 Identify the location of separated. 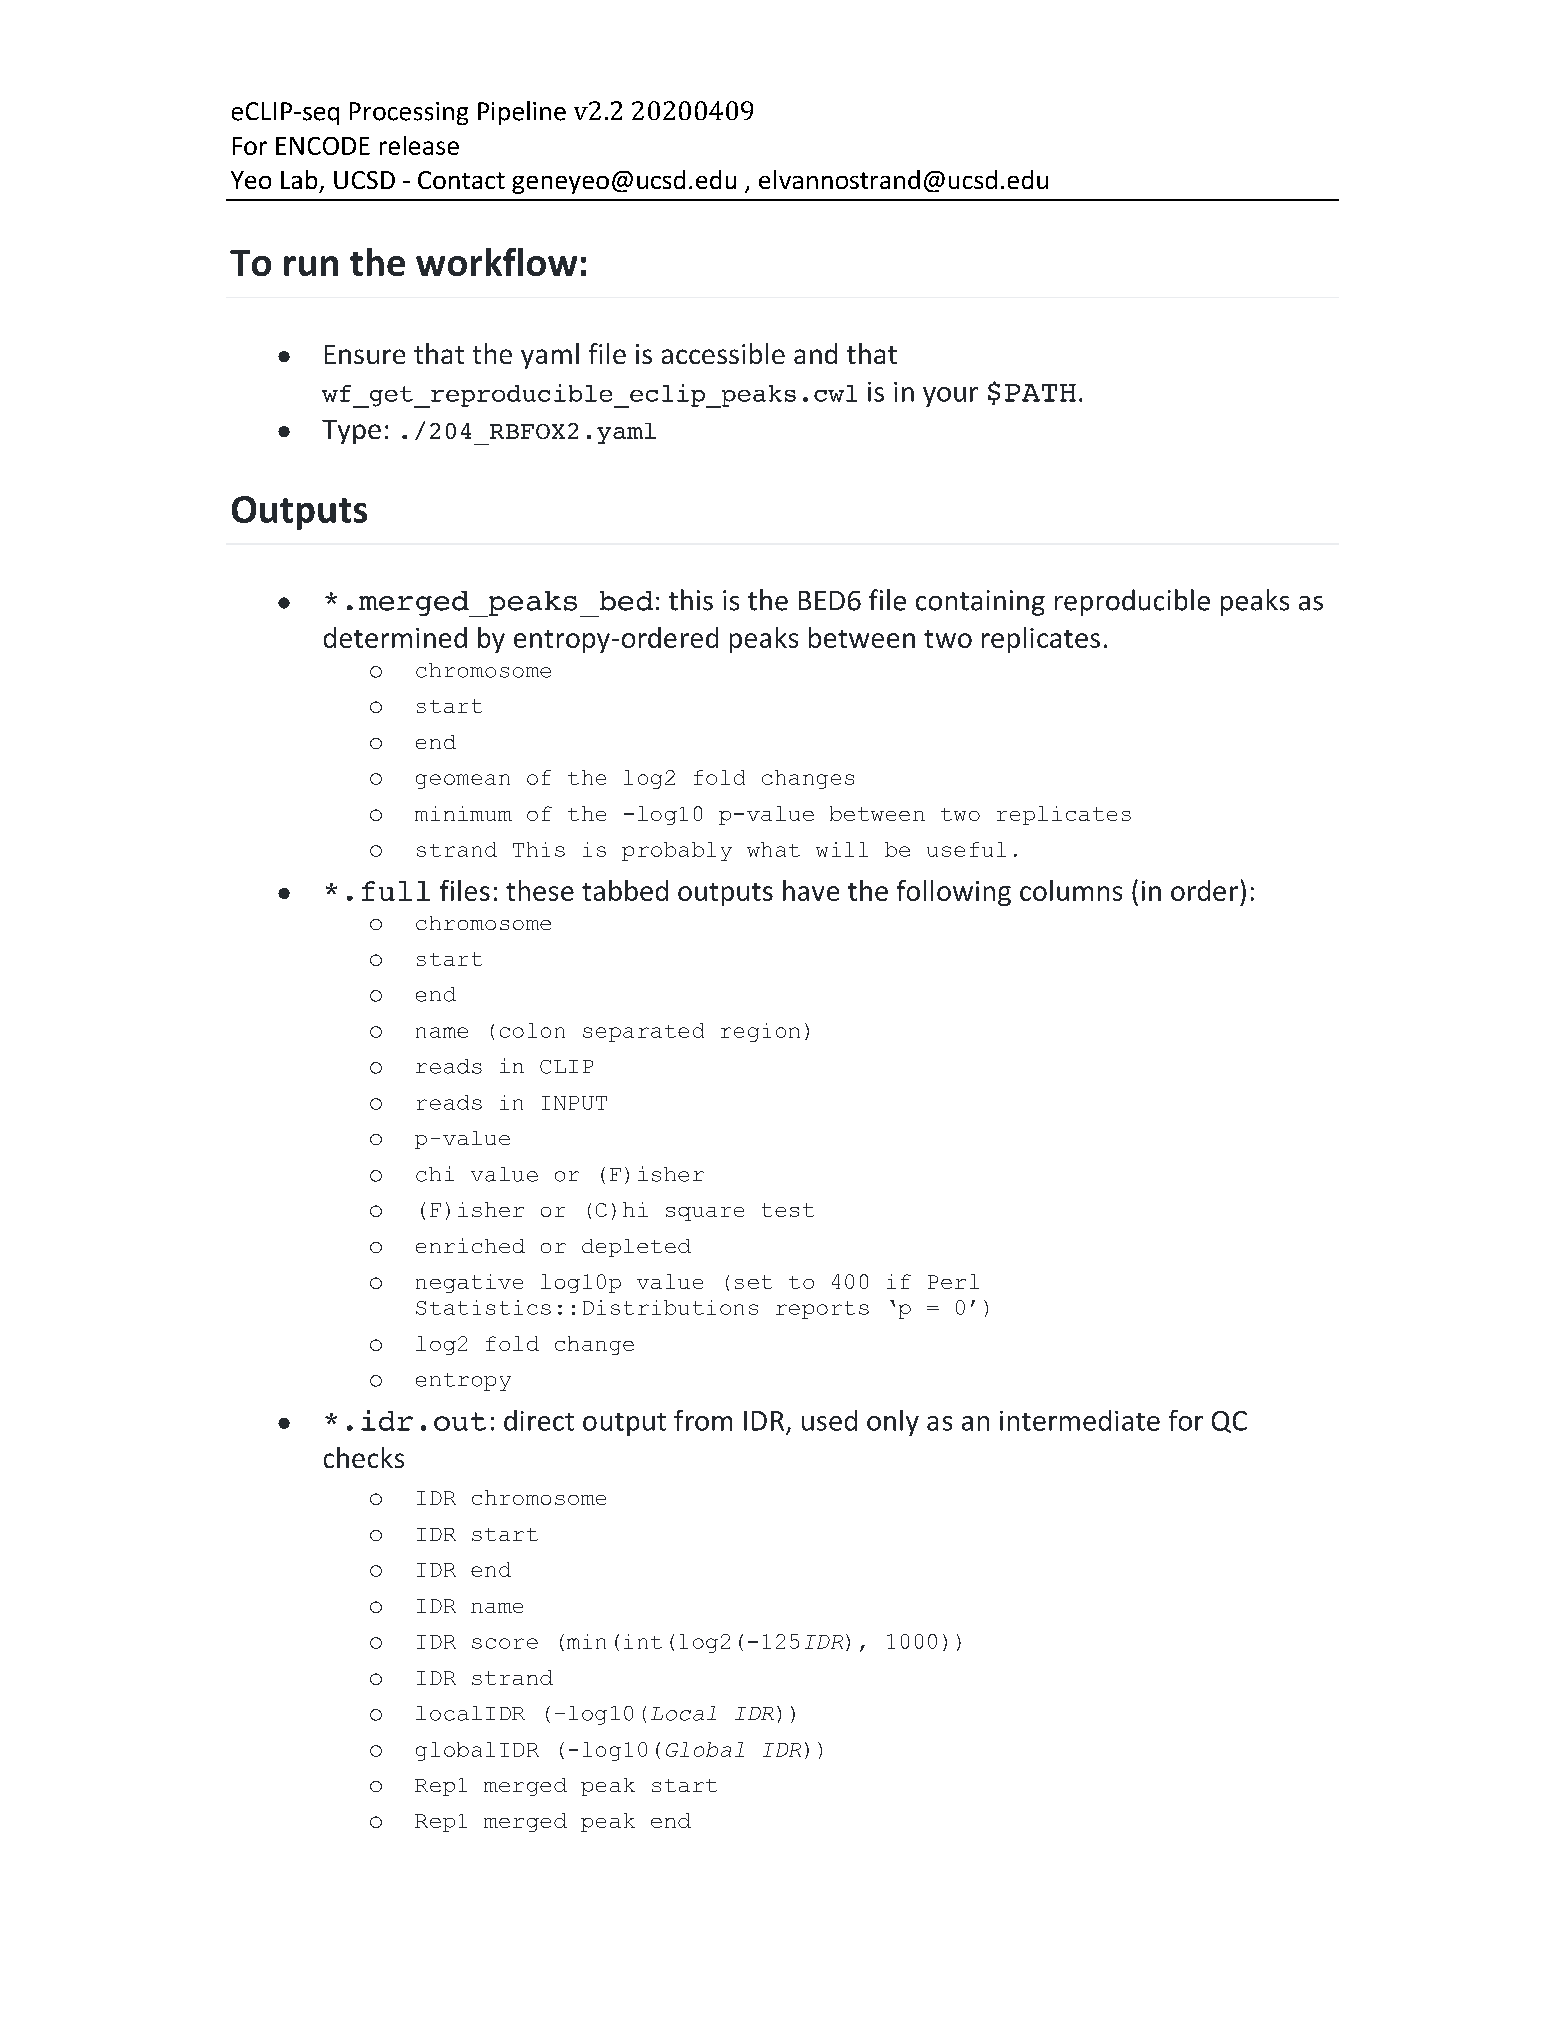
(643, 1032).
